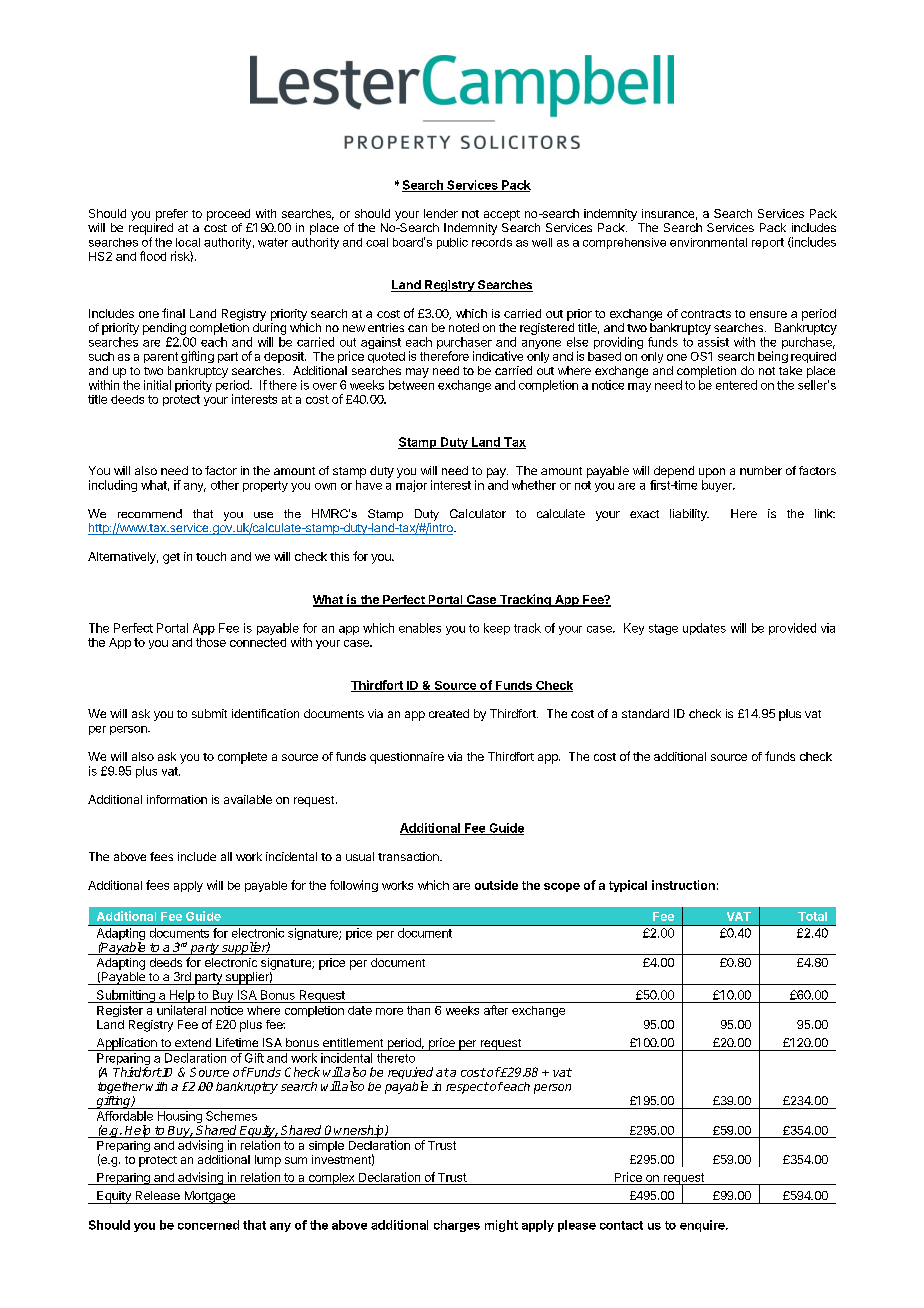 This screenshot has height=1308, width=924. Describe the element at coordinates (242, 758) in the screenshot. I see `complete` at that location.
